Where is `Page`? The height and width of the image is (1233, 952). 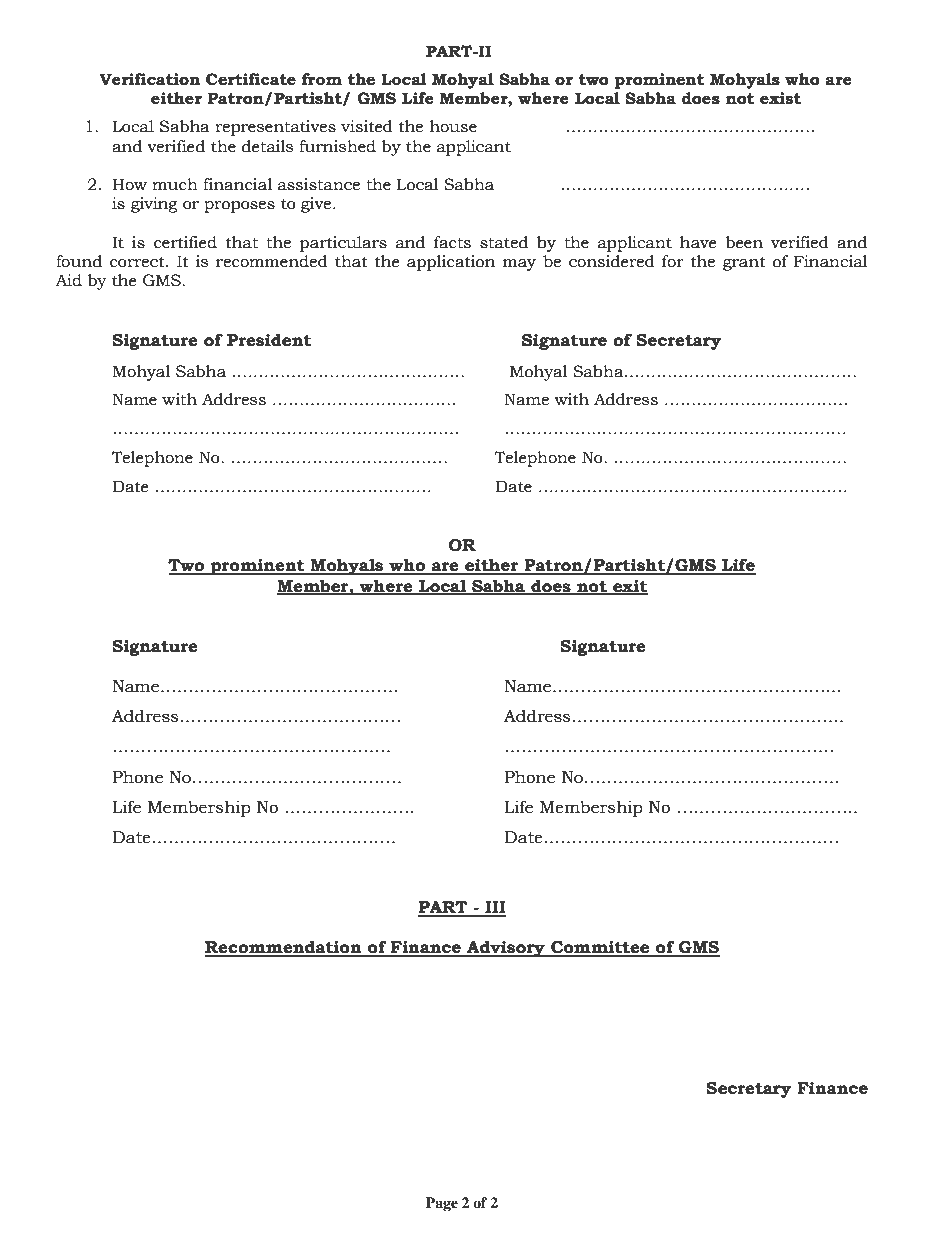
Page is located at coordinates (442, 1204).
